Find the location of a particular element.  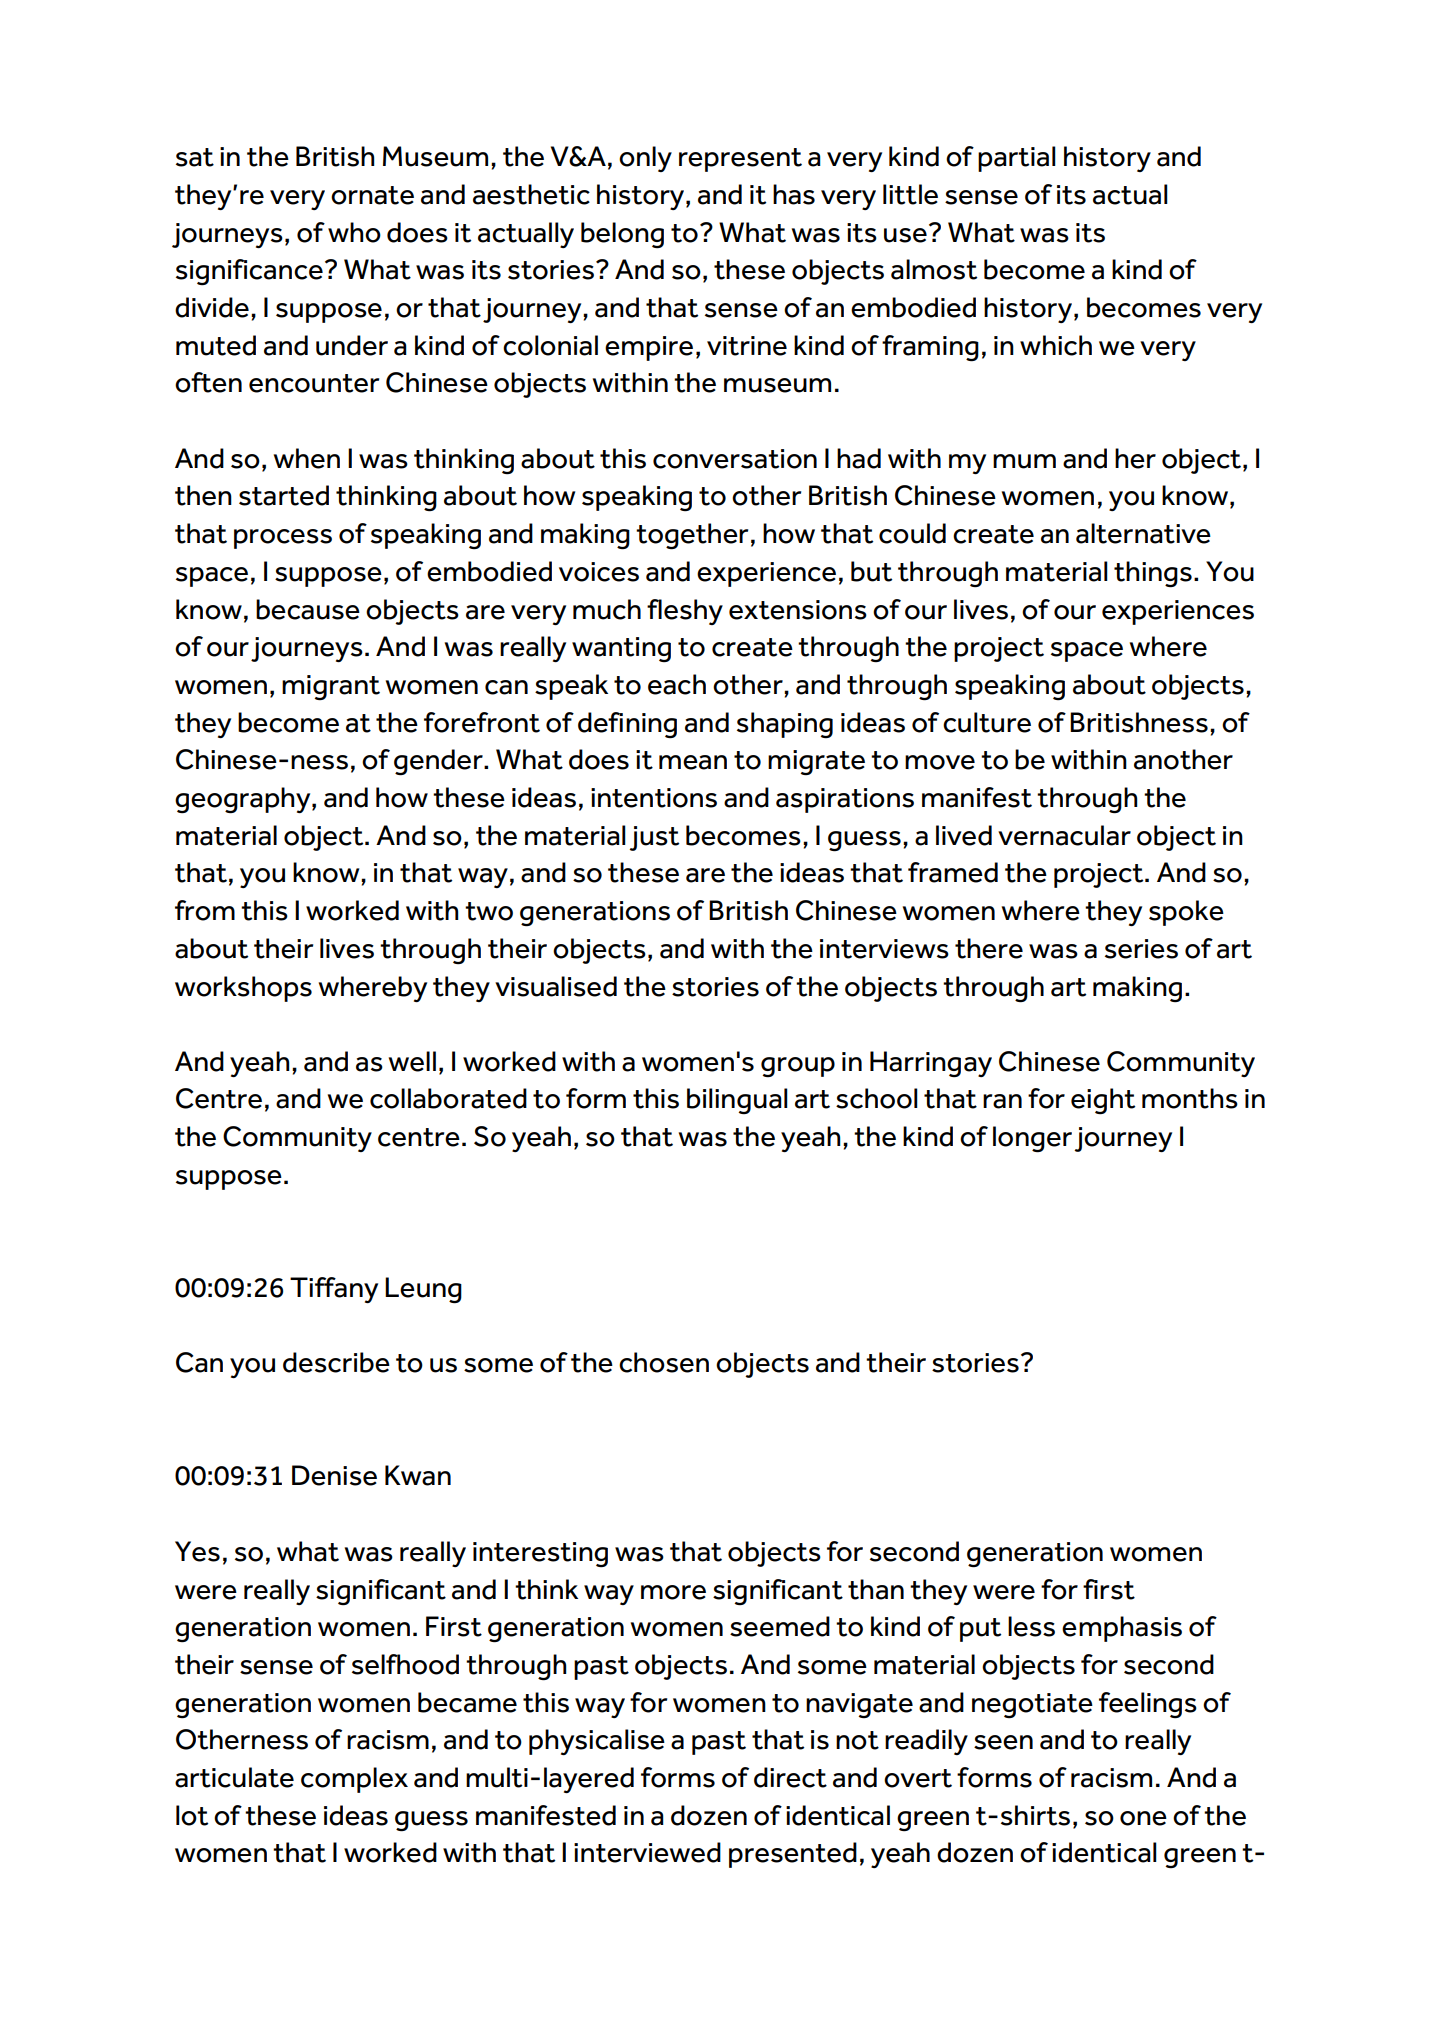

belong is located at coordinates (622, 235).
